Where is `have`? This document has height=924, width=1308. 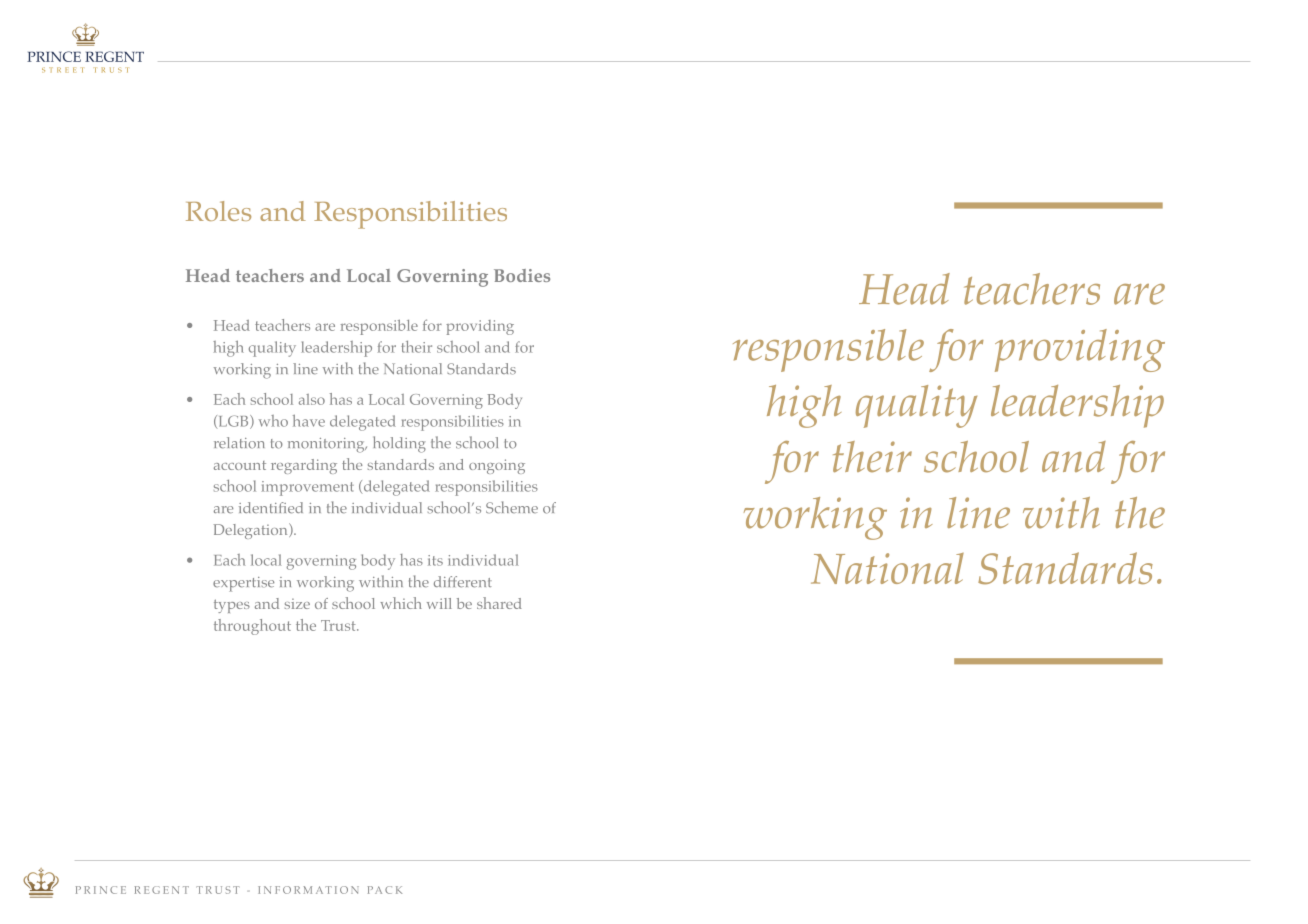
have is located at coordinates (309, 421).
